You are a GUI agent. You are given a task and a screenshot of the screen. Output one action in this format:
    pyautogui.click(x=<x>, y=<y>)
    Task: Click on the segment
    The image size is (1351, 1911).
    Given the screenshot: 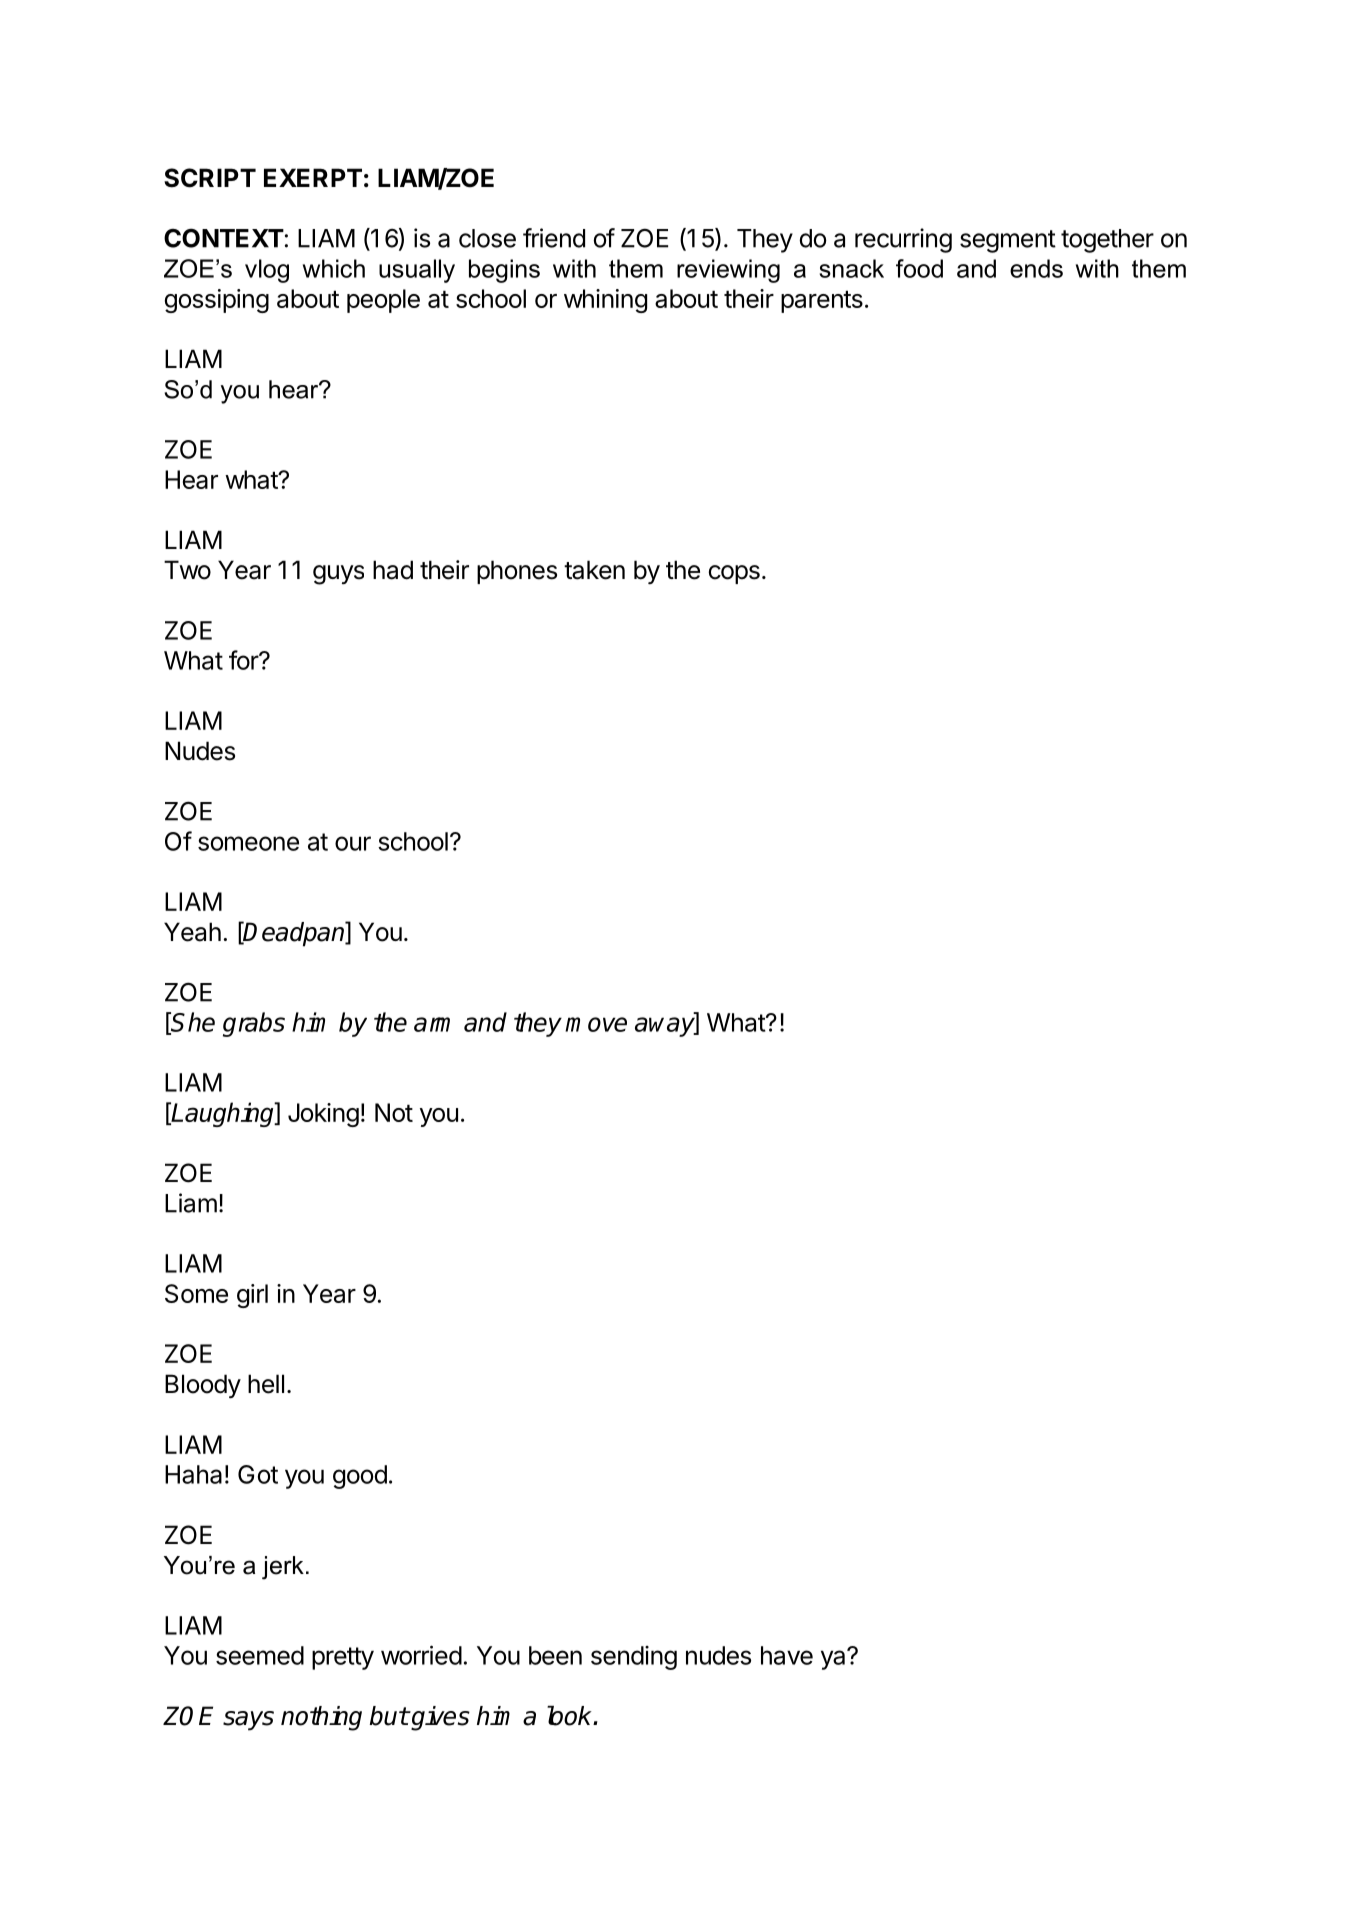 What is the action you would take?
    pyautogui.click(x=1008, y=241)
